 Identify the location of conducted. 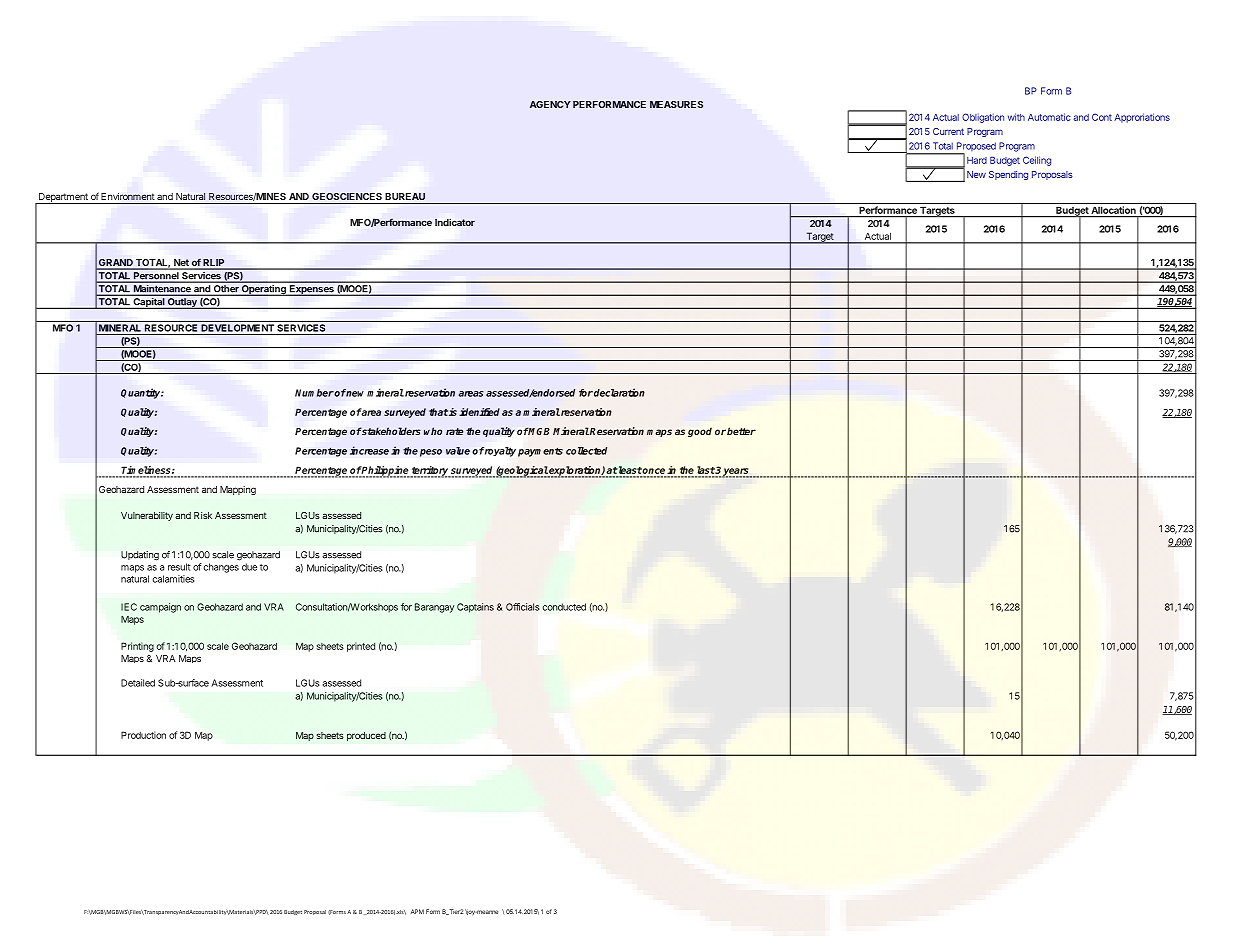
(564, 607).
